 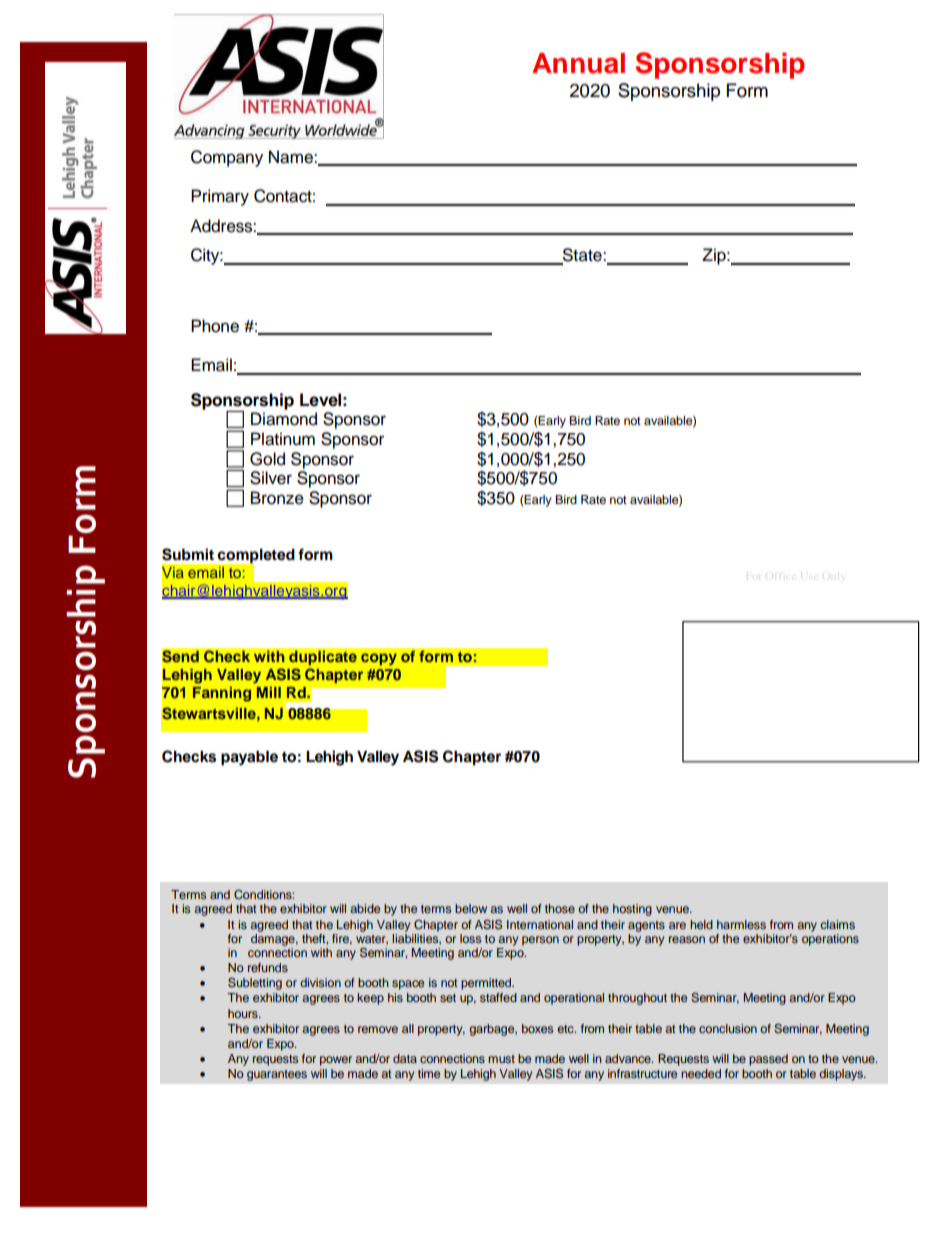 I want to click on Company, so click(x=227, y=158).
